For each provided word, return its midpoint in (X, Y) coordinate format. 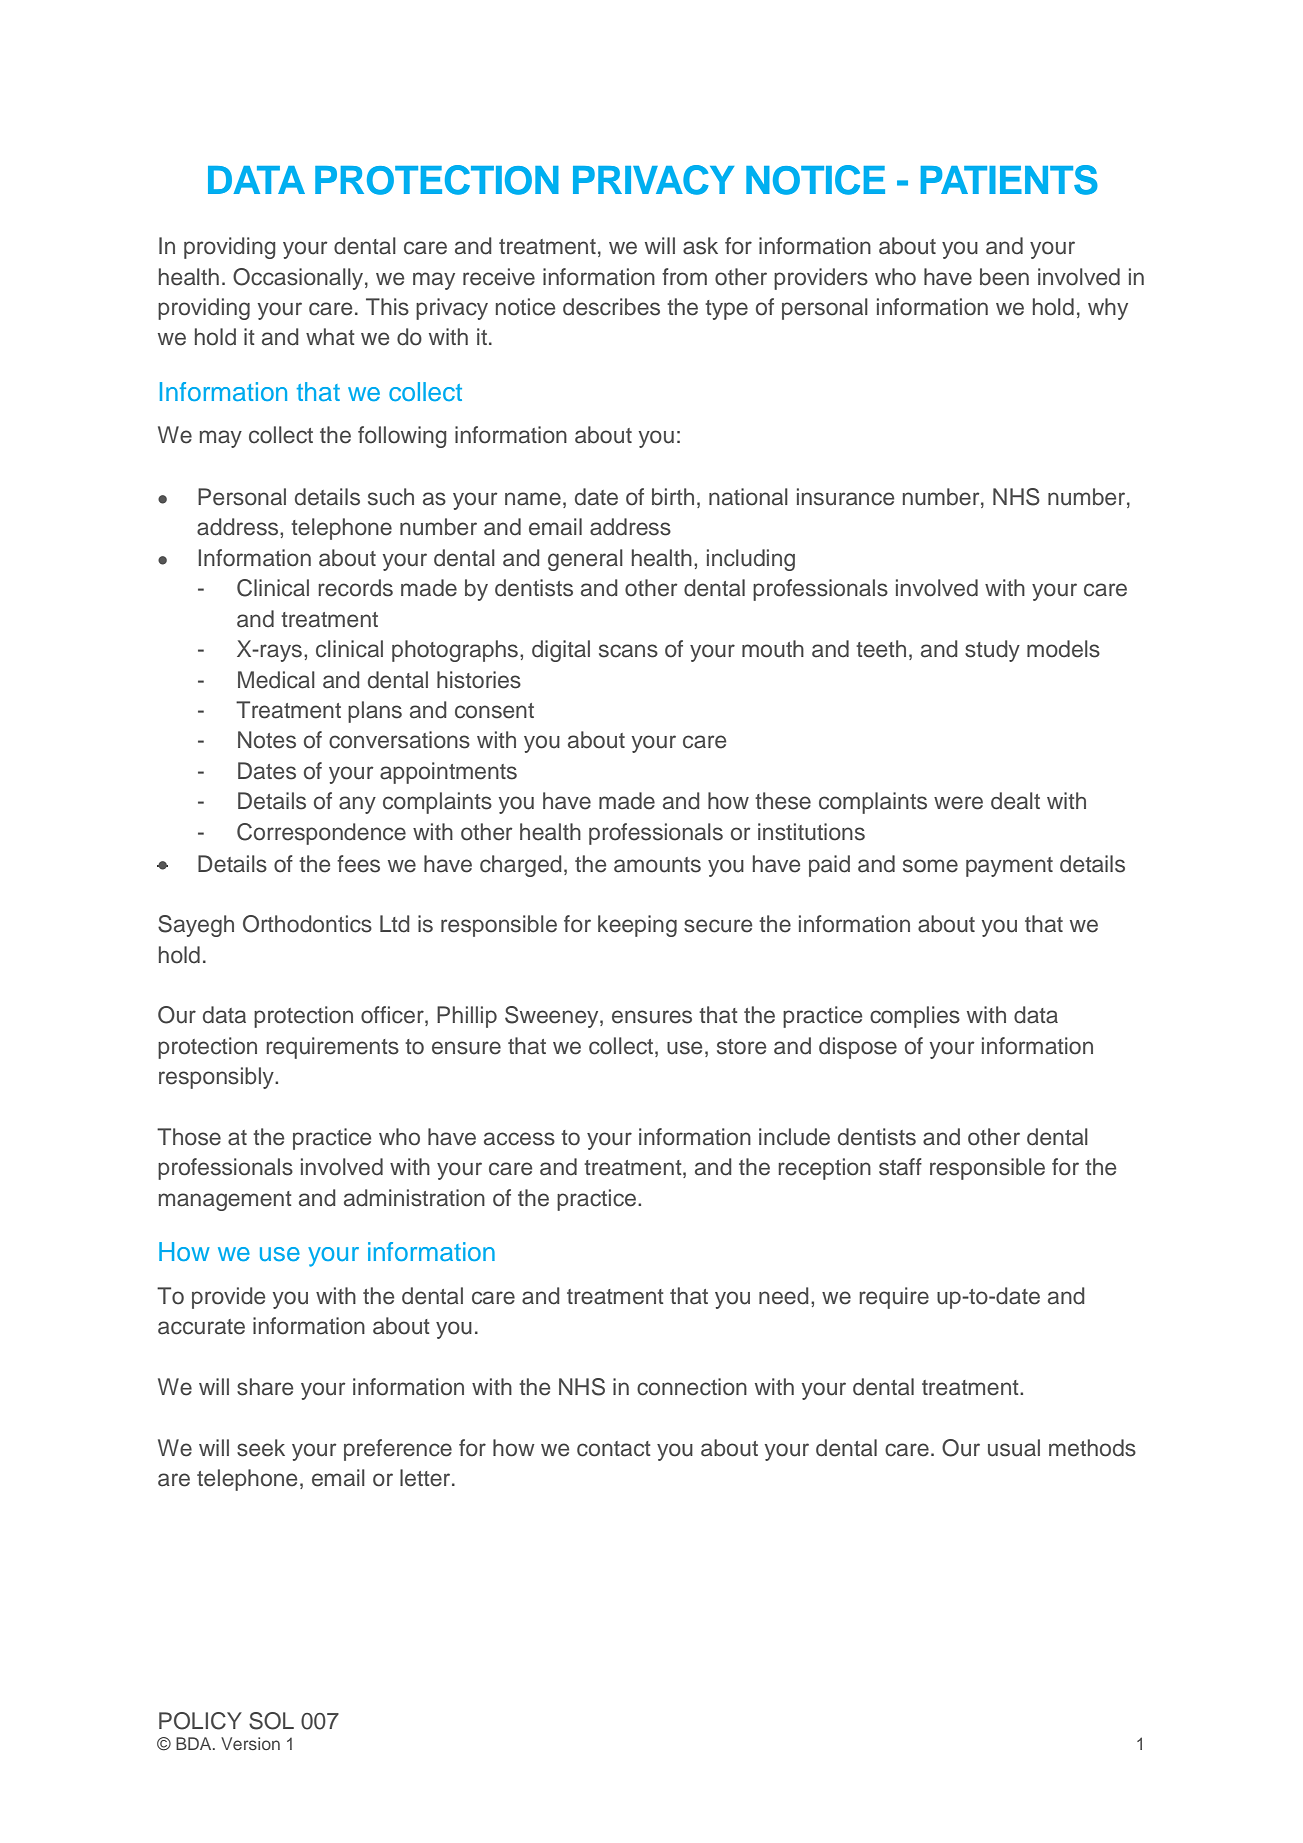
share (265, 1387)
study (992, 651)
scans (628, 651)
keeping (637, 926)
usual (1014, 1448)
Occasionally (299, 279)
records (355, 588)
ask (700, 246)
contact (614, 1449)
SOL (271, 1721)
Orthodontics (307, 924)
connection (692, 1387)
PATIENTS (1009, 180)
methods (1092, 1448)
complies (915, 1017)
